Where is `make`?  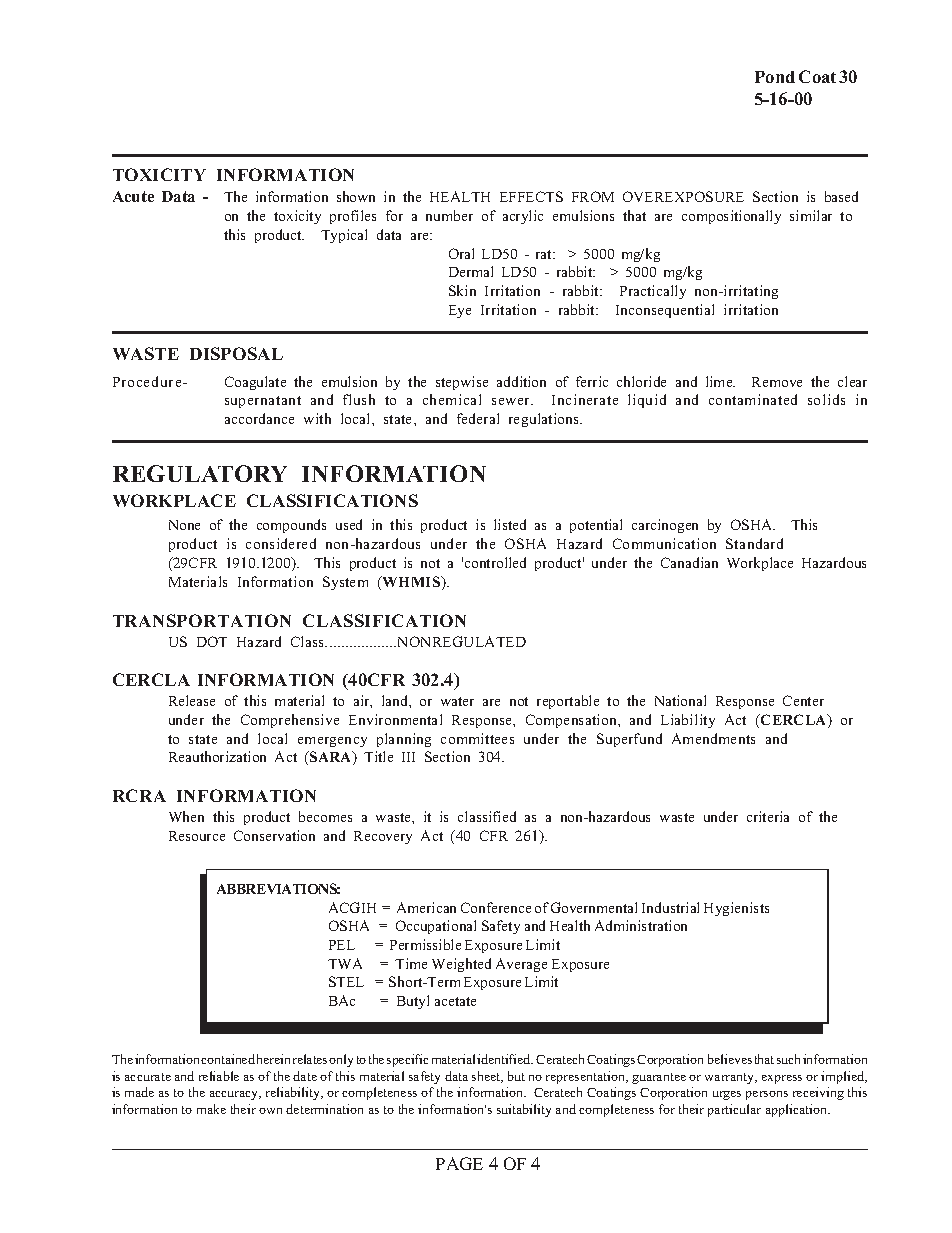 make is located at coordinates (211, 1109).
